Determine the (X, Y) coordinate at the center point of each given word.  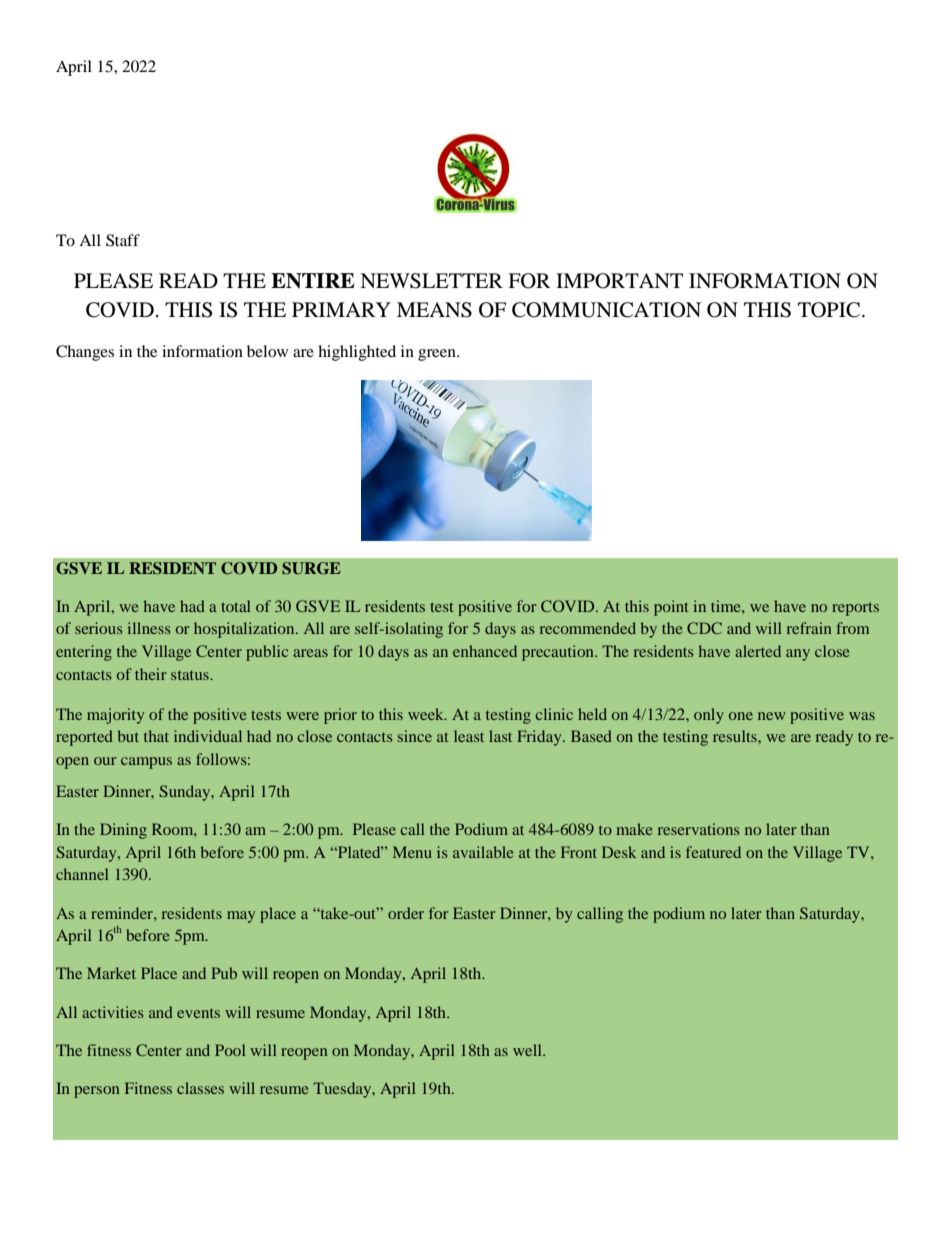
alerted (758, 651)
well (528, 1050)
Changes (85, 353)
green (438, 355)
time (727, 606)
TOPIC (830, 310)
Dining (123, 831)
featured (713, 852)
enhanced (485, 651)
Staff (123, 240)
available (483, 852)
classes (200, 1088)
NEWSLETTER (431, 281)
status (191, 675)
